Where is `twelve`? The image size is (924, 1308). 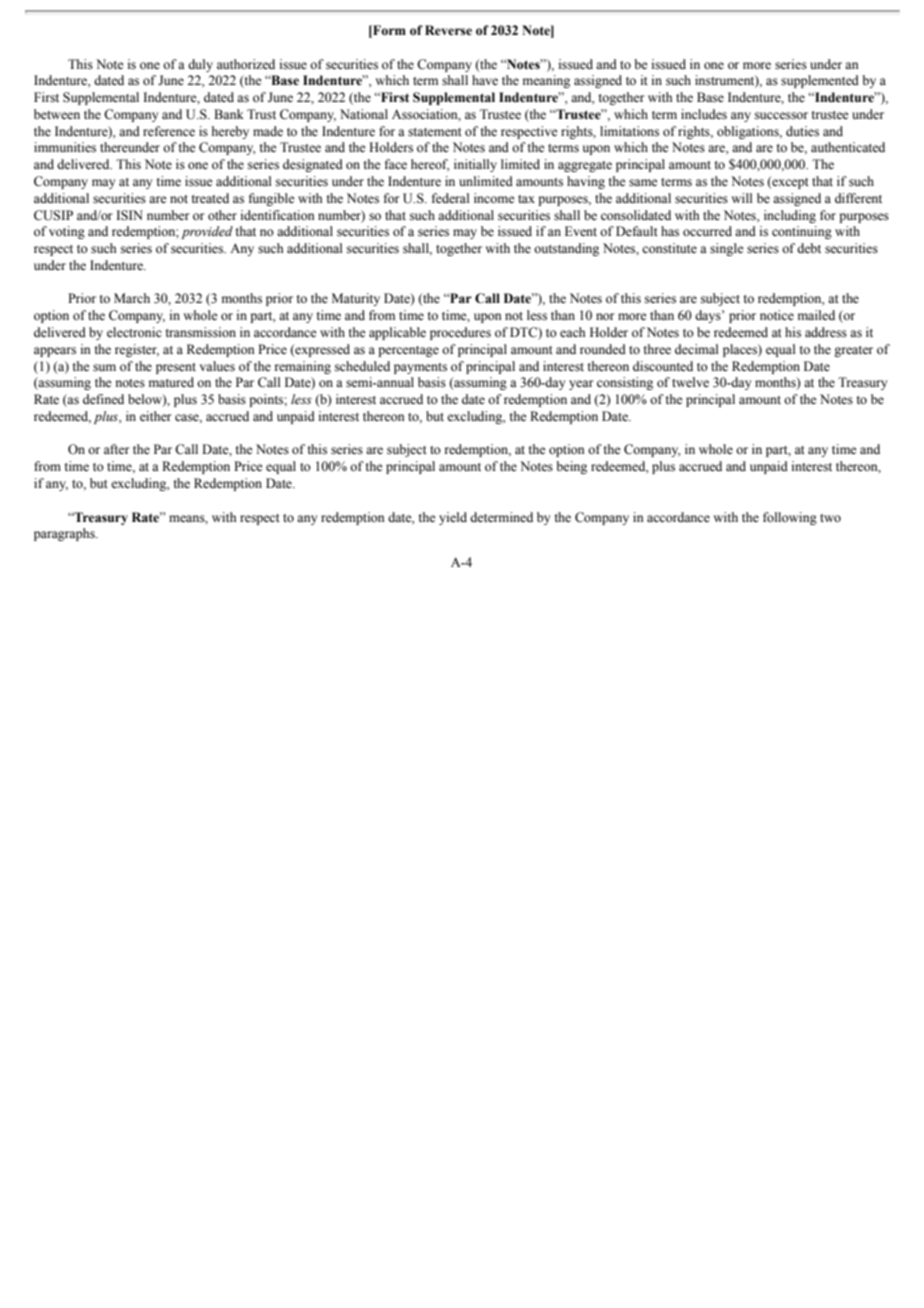
twelve is located at coordinates (690, 382).
